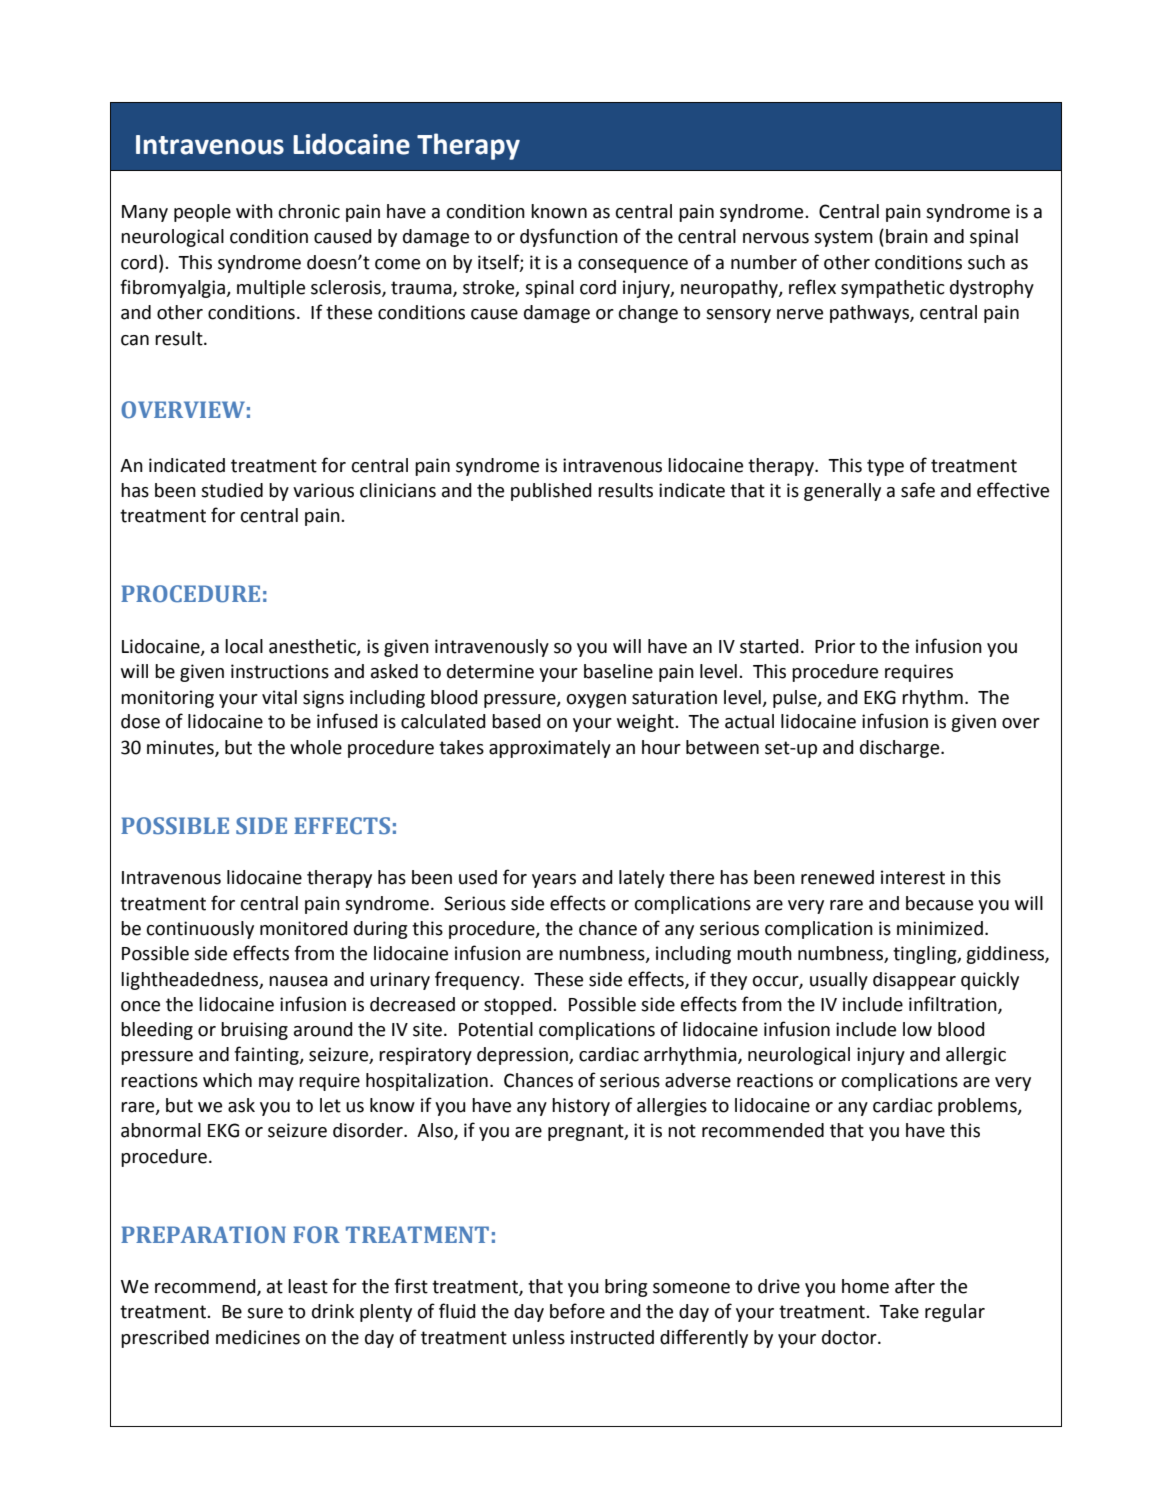 Image resolution: width=1155 pixels, height=1495 pixels. What do you see at coordinates (901, 749) in the screenshot?
I see `discharge` at bounding box center [901, 749].
